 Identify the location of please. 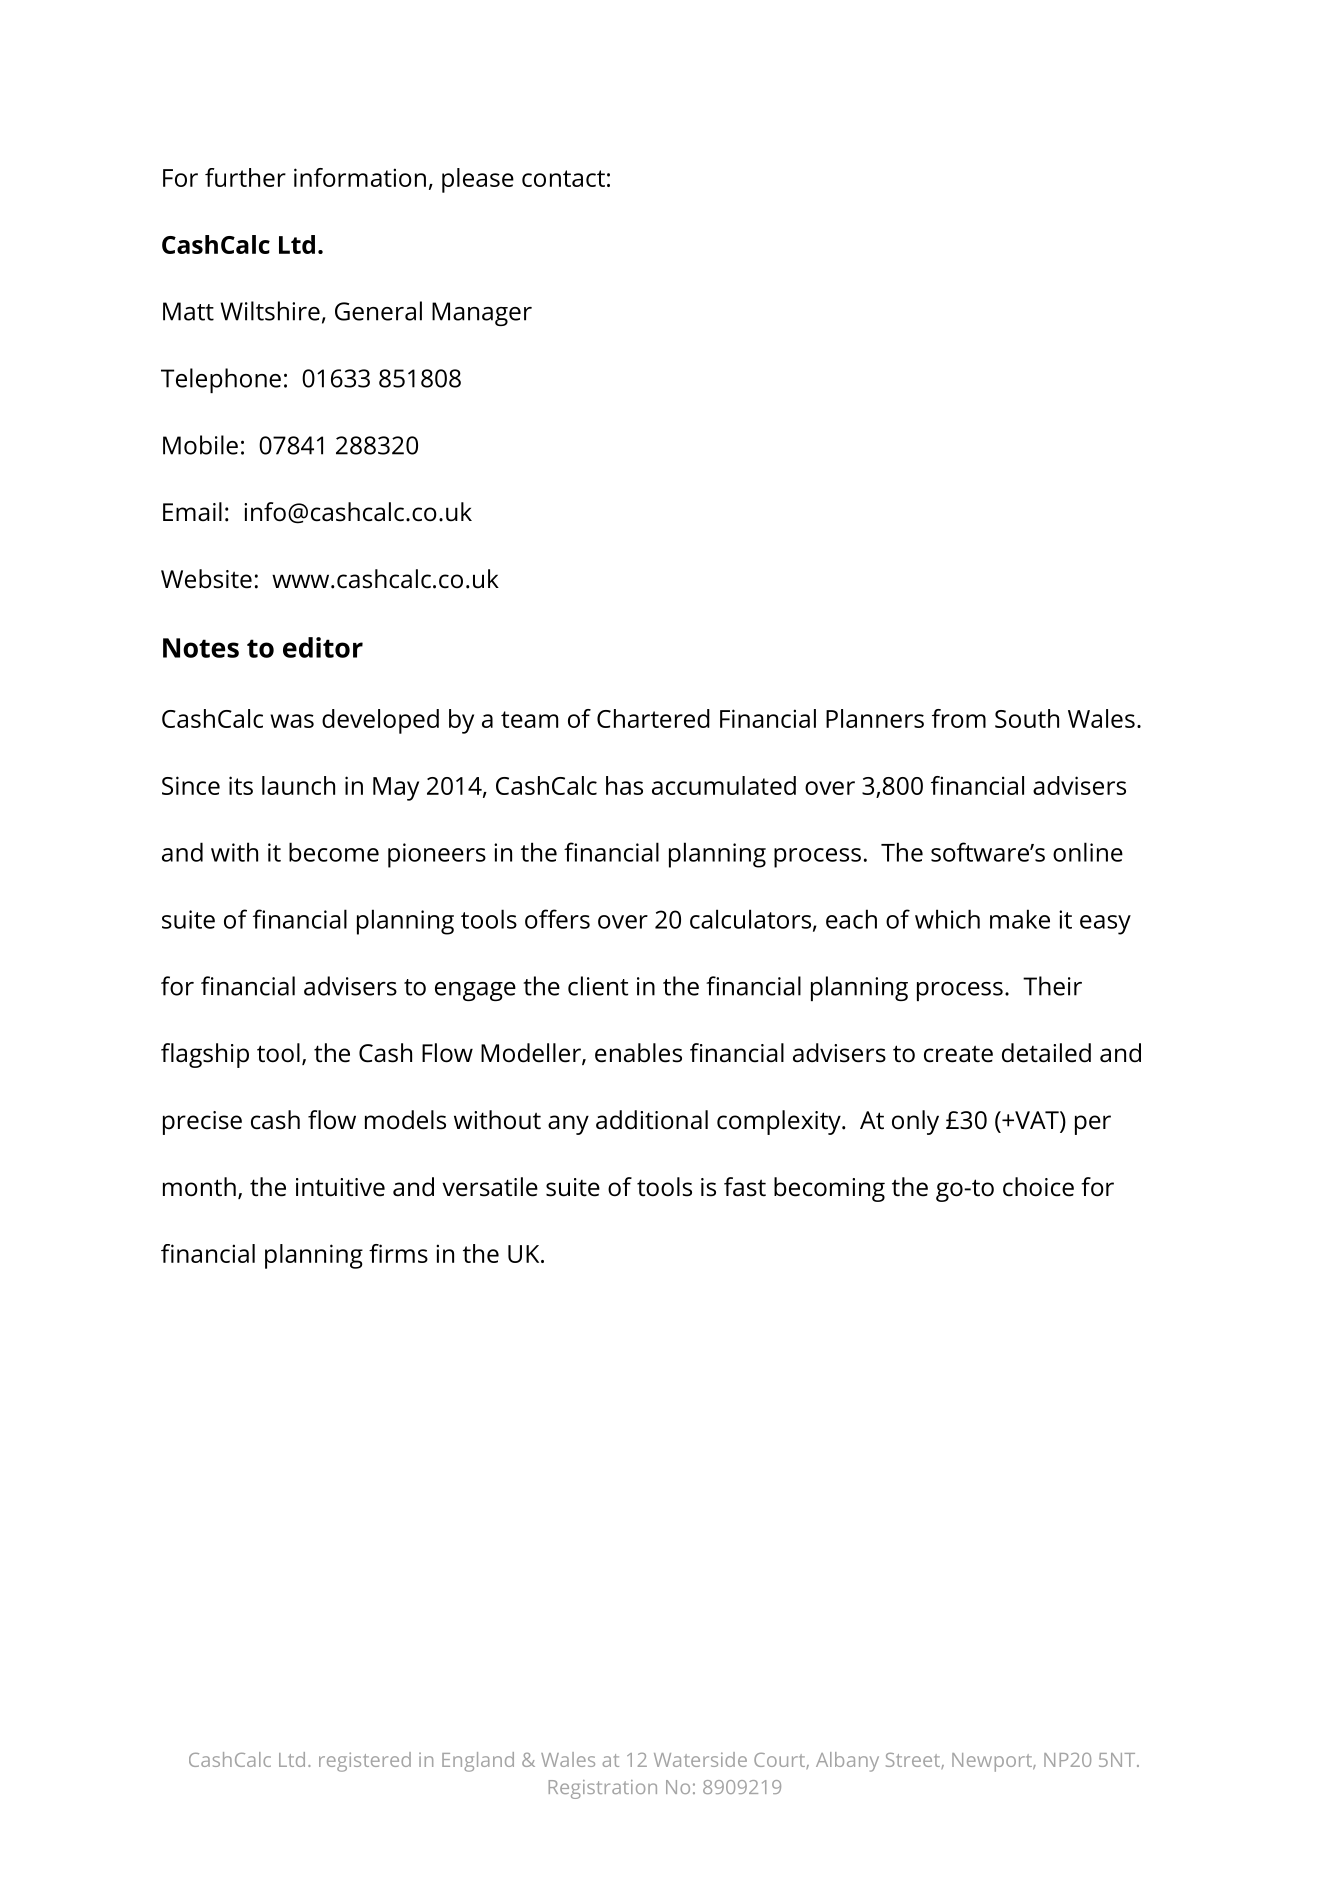
(478, 180).
